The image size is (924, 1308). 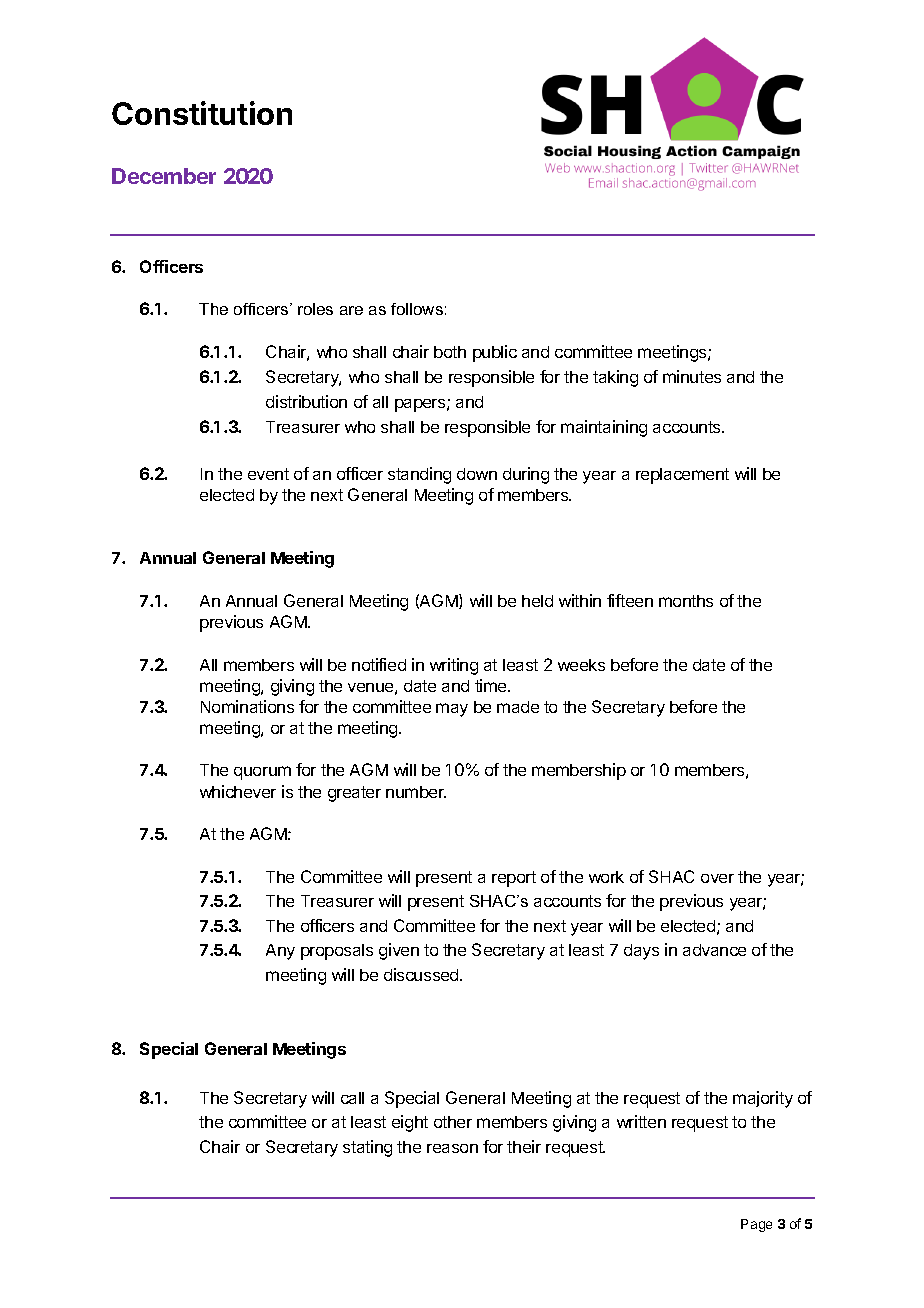 I want to click on over, so click(x=717, y=878).
